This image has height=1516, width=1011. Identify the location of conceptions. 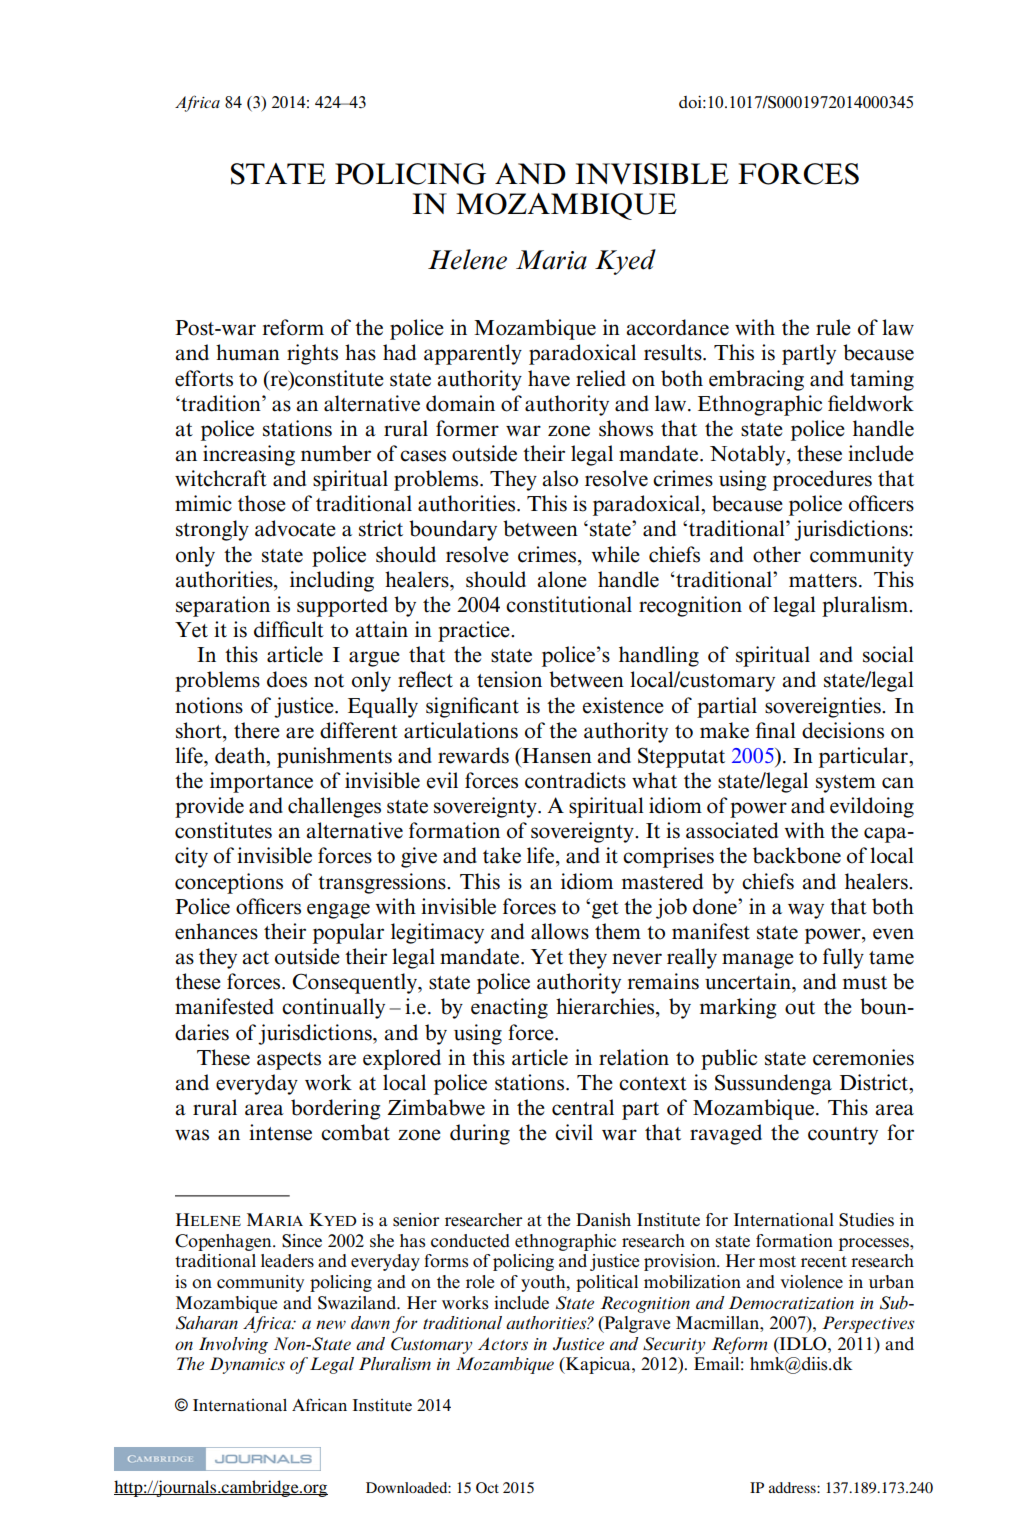
(229, 883).
